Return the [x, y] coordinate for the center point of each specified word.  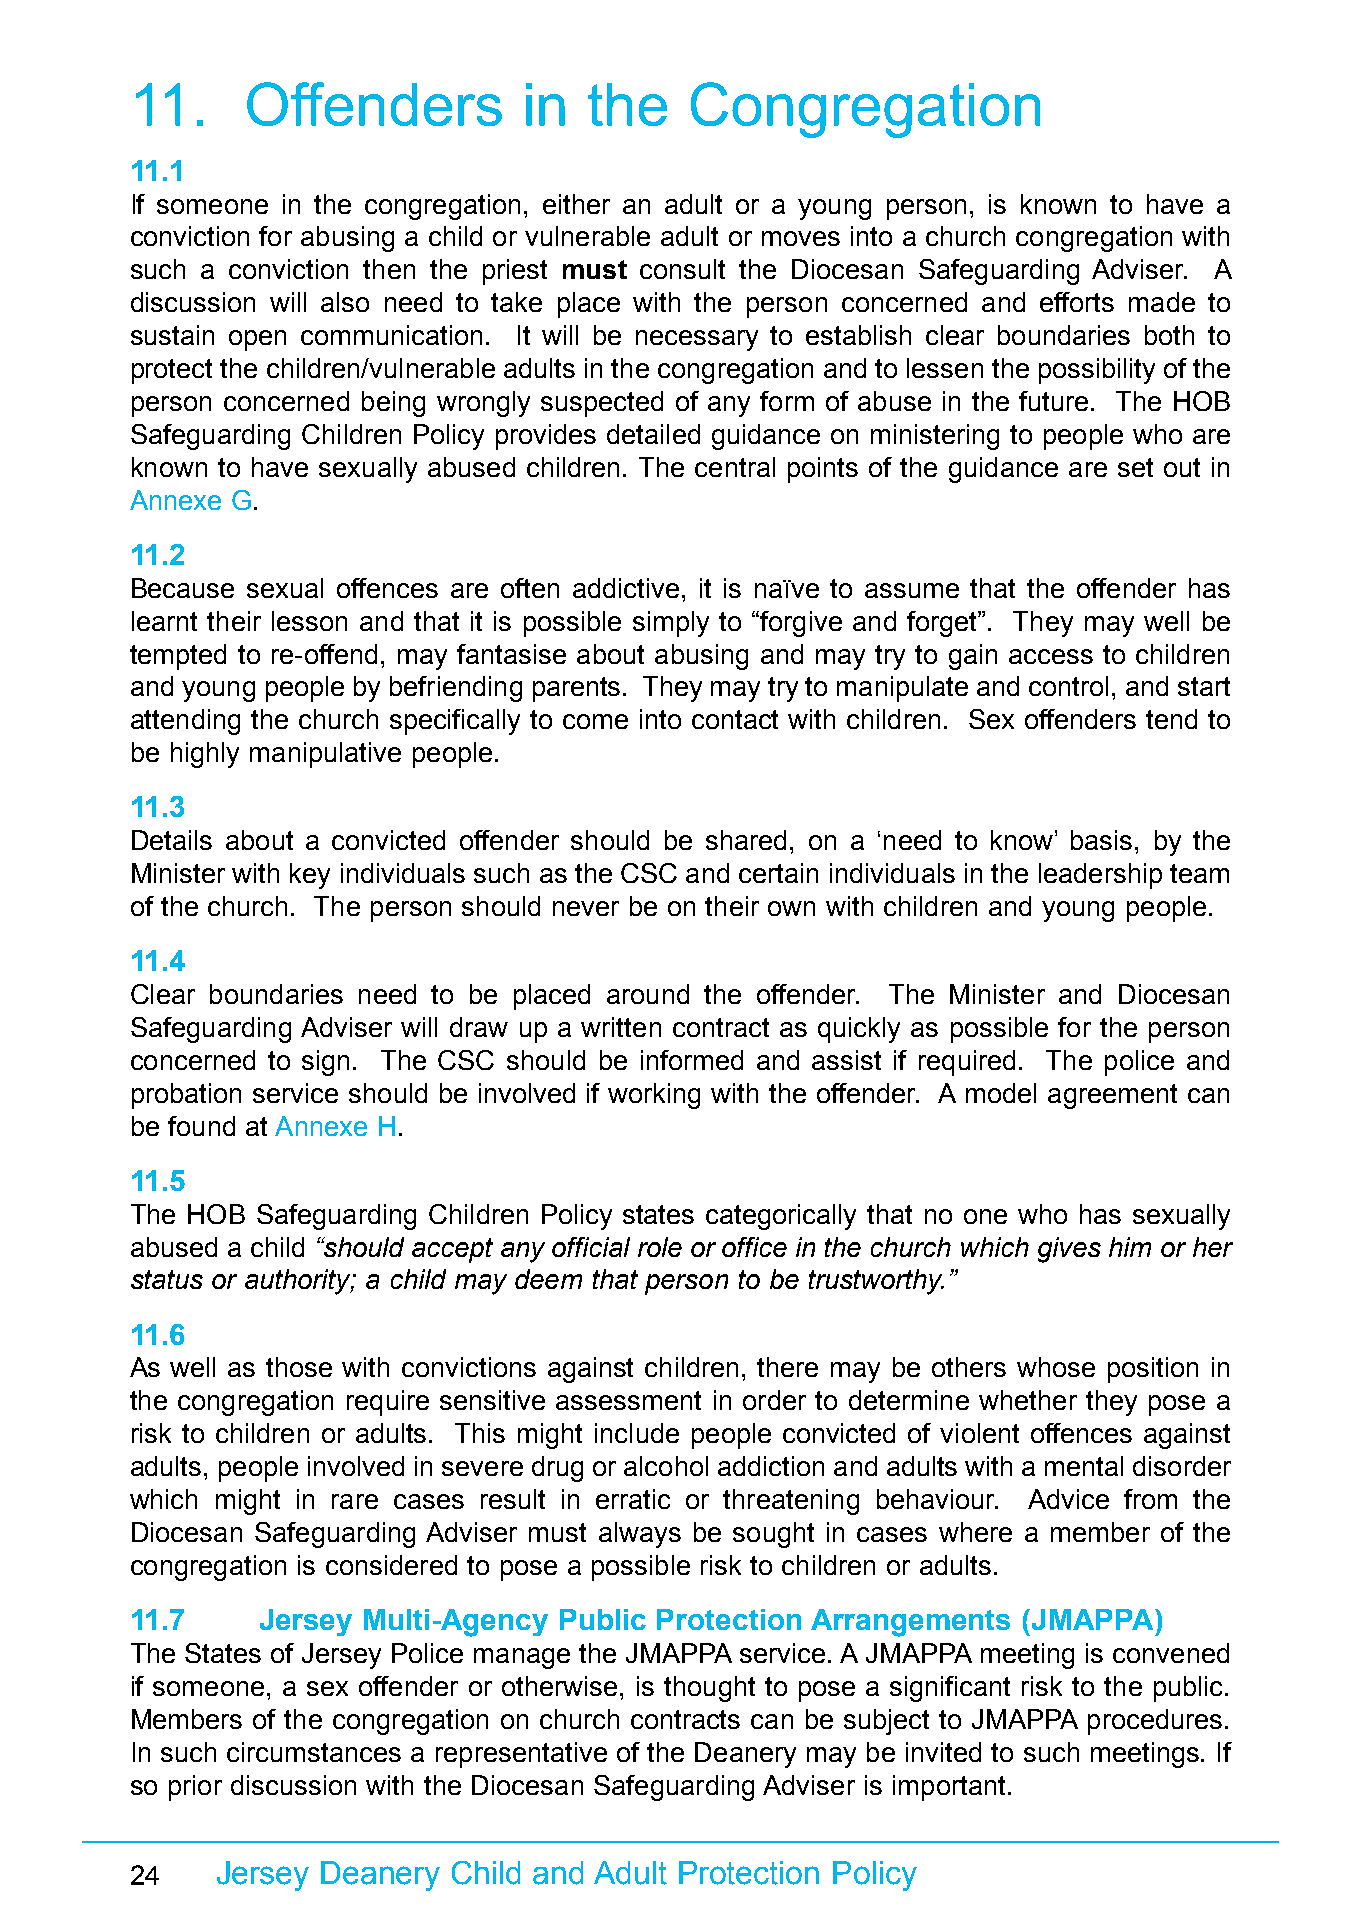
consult [682, 269]
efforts [1077, 302]
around [648, 994]
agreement [1112, 1096]
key [310, 876]
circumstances [314, 1752]
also [345, 302]
